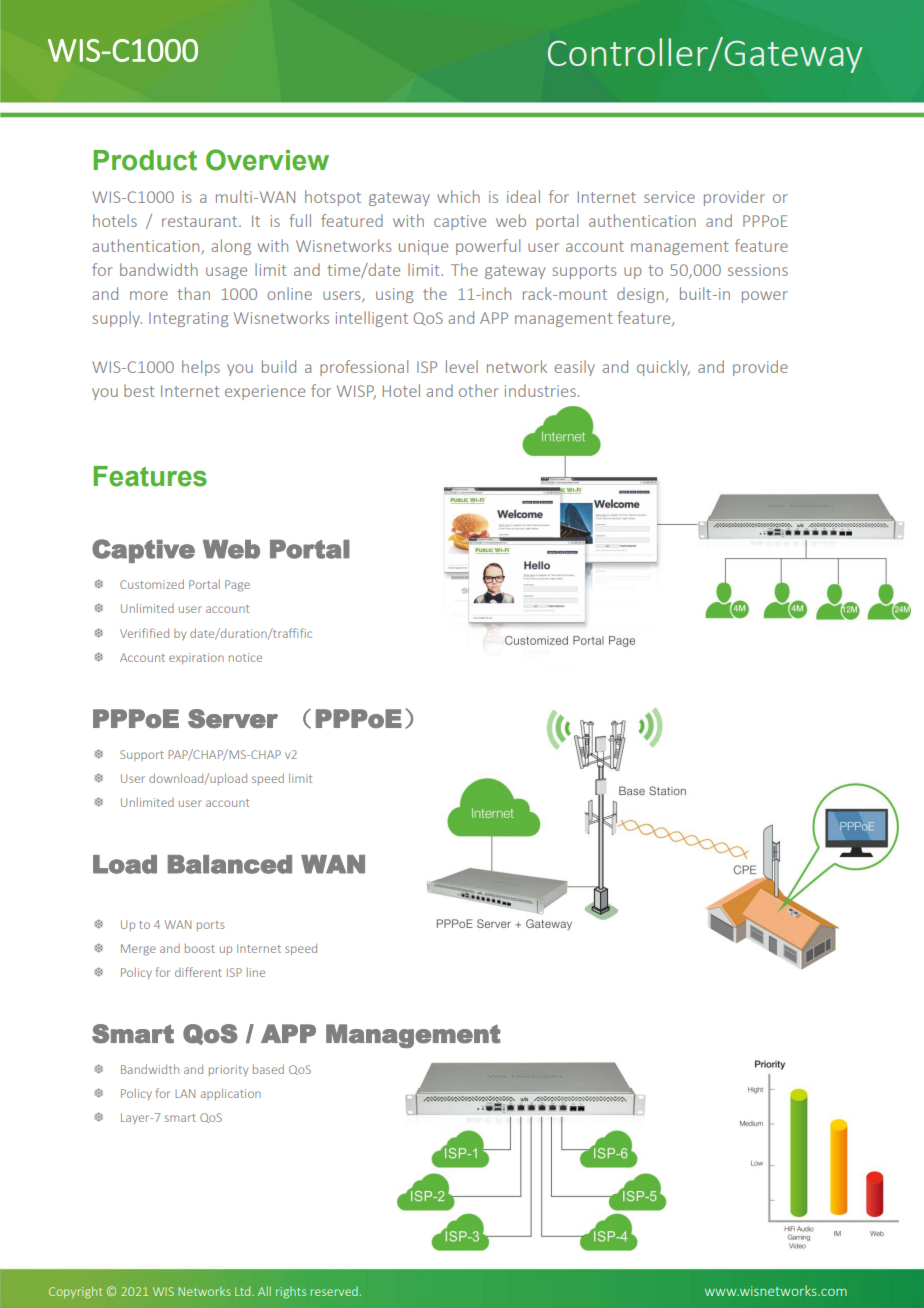 The image size is (924, 1308). What do you see at coordinates (669, 197) in the document?
I see `service` at bounding box center [669, 197].
